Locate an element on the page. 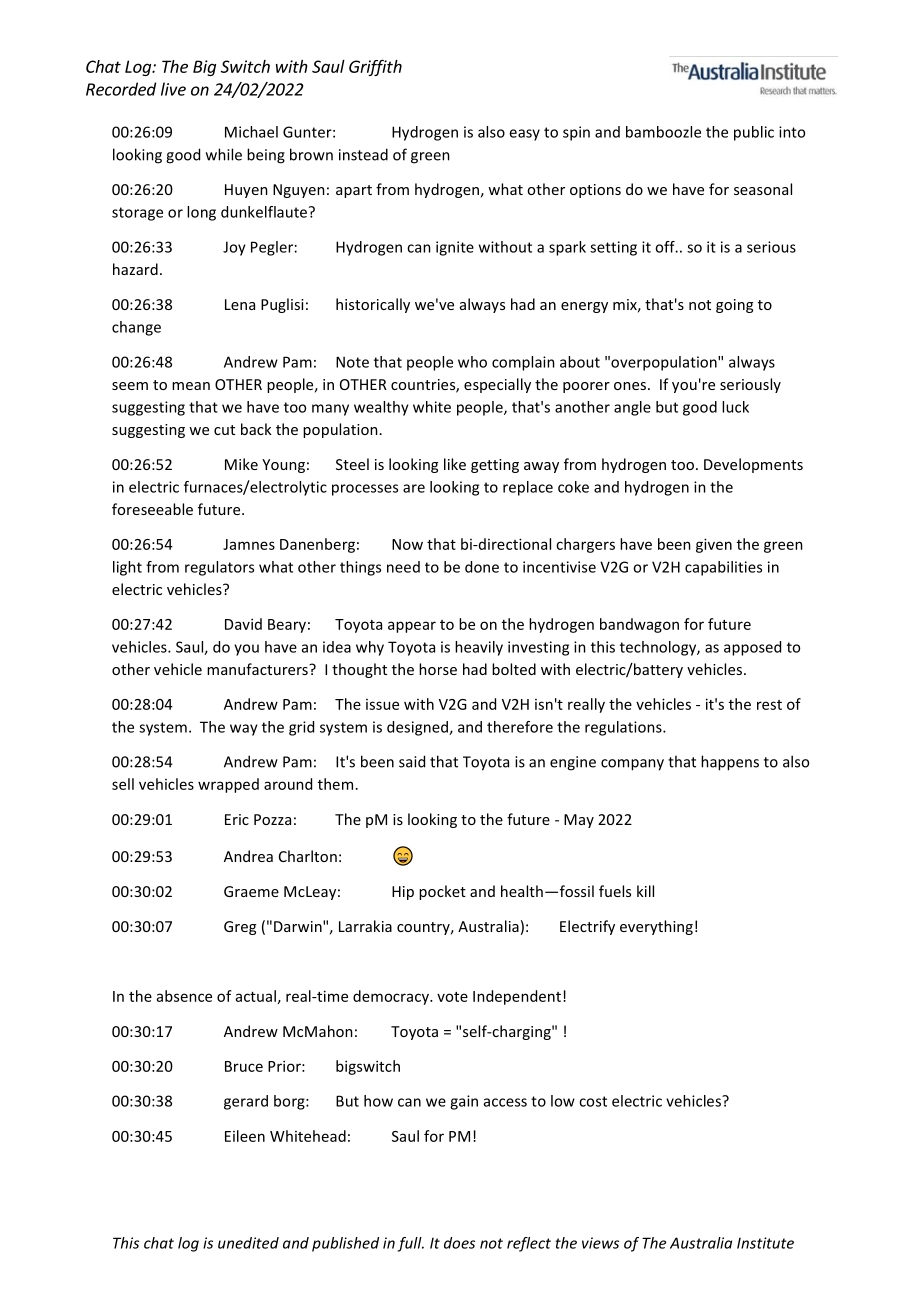  public is located at coordinates (754, 133).
